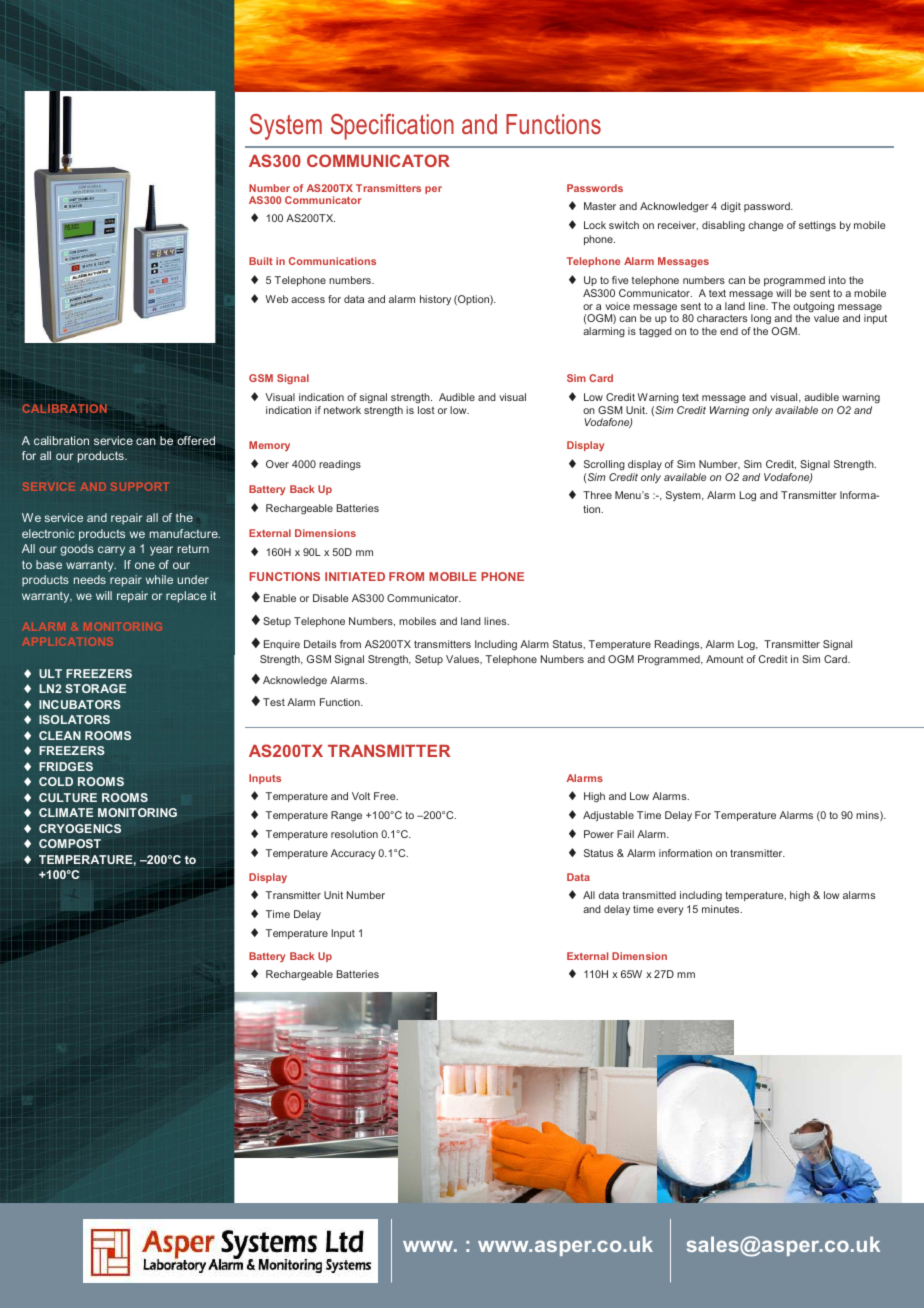 The width and height of the screenshot is (924, 1308). Describe the element at coordinates (725, 659) in the screenshot. I see `Amount` at that location.
